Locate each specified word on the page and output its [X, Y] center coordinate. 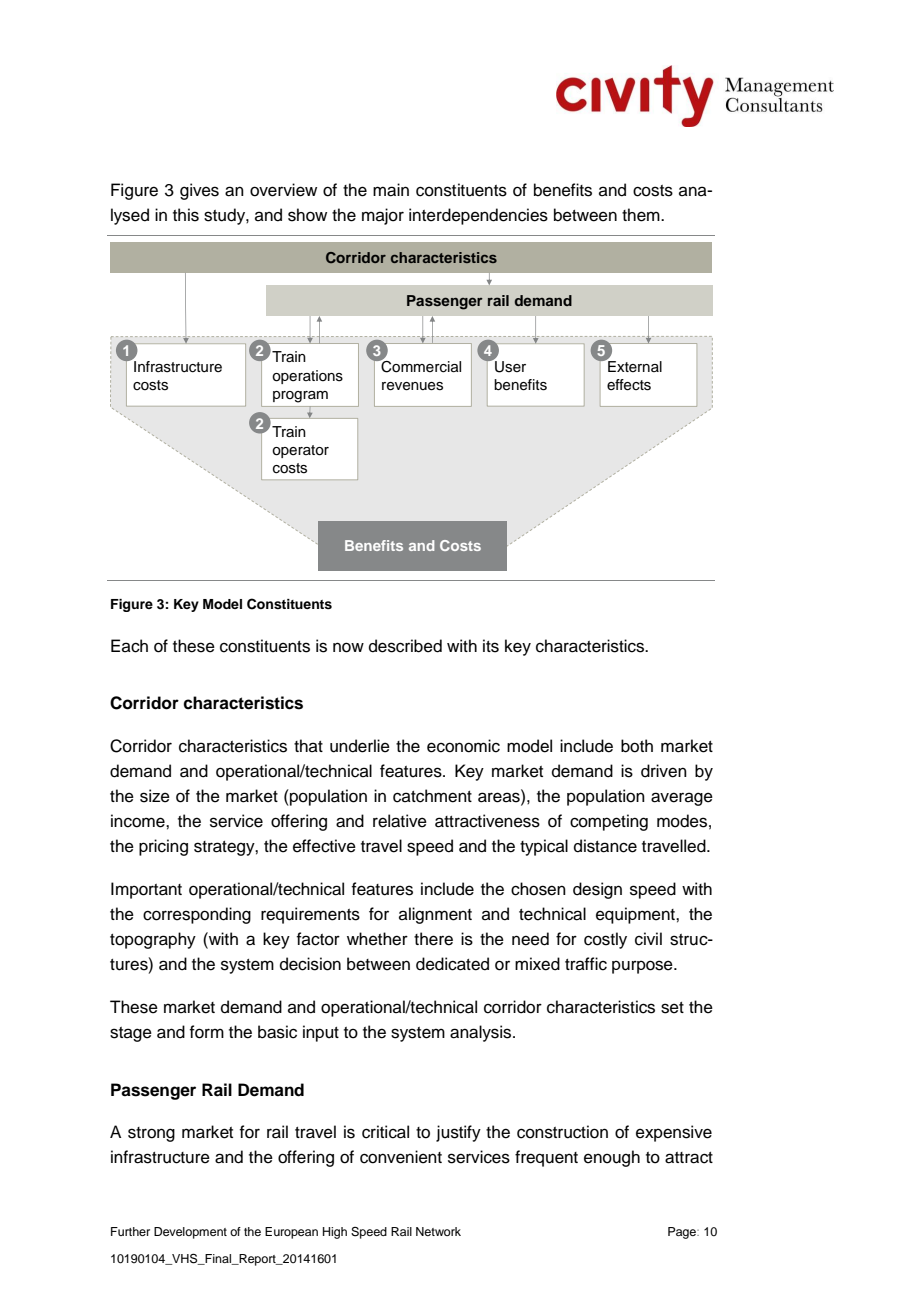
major [383, 216]
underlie [360, 746]
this [186, 215]
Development [190, 1233]
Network [438, 1231]
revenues [412, 386]
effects [629, 385]
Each [129, 646]
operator [300, 451]
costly [605, 940]
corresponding [197, 915]
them [642, 215]
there [433, 939]
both [637, 746]
